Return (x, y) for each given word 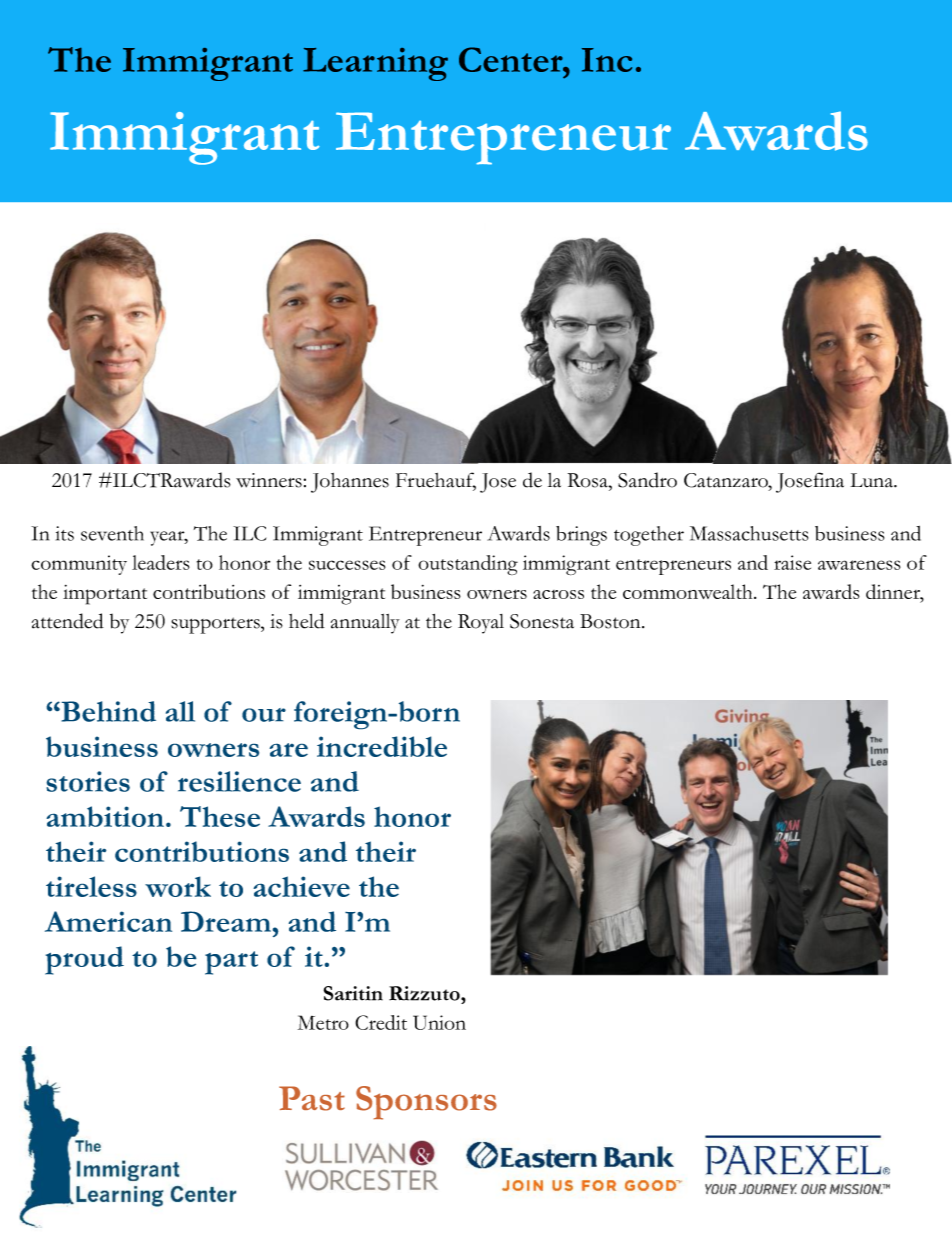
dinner (894, 593)
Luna (872, 480)
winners (269, 480)
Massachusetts (749, 533)
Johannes (350, 483)
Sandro (647, 480)
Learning (375, 64)
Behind (107, 711)
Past (312, 1098)
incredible (382, 746)
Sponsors (426, 1103)
